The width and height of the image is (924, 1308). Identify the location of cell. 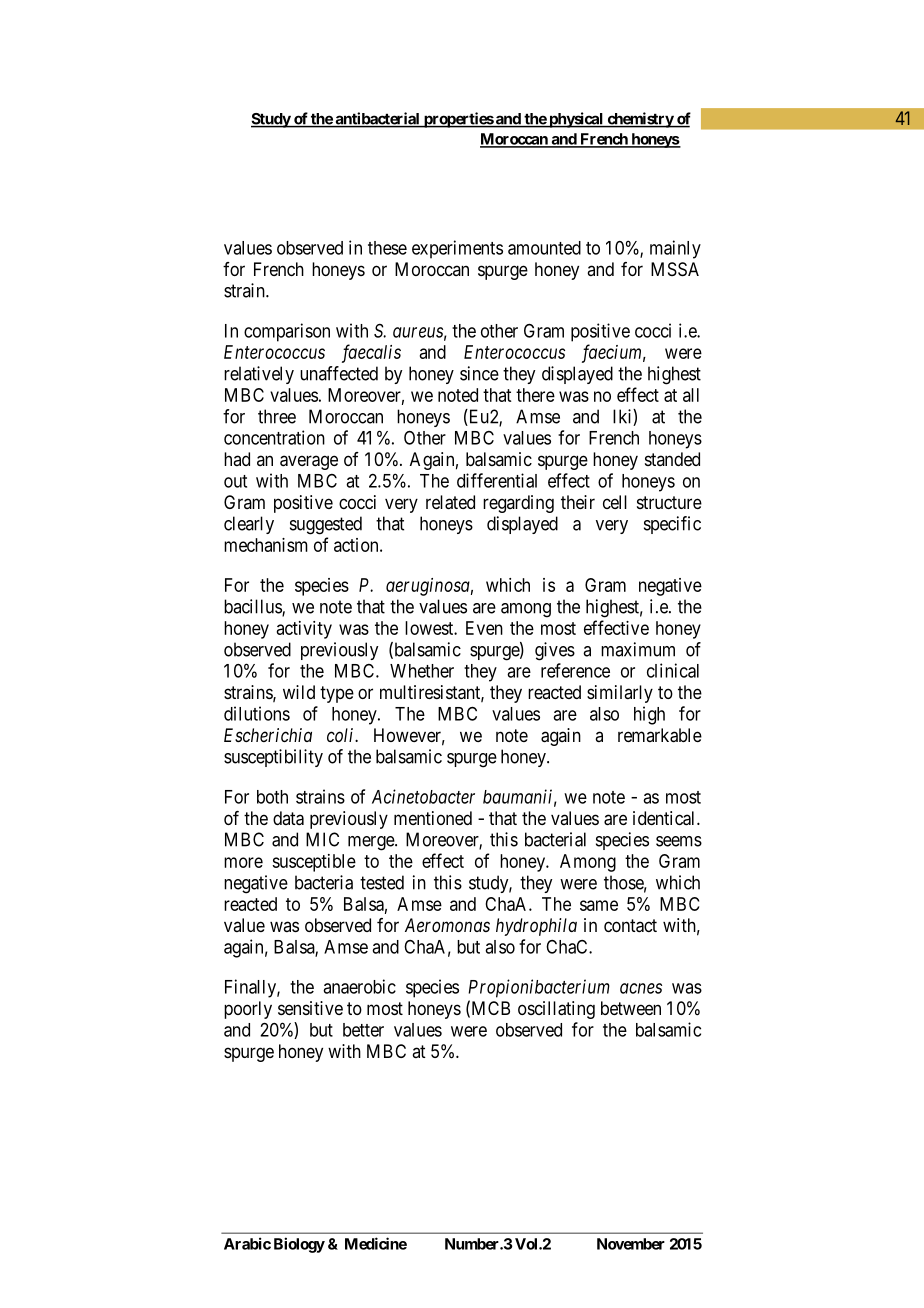
(615, 502).
